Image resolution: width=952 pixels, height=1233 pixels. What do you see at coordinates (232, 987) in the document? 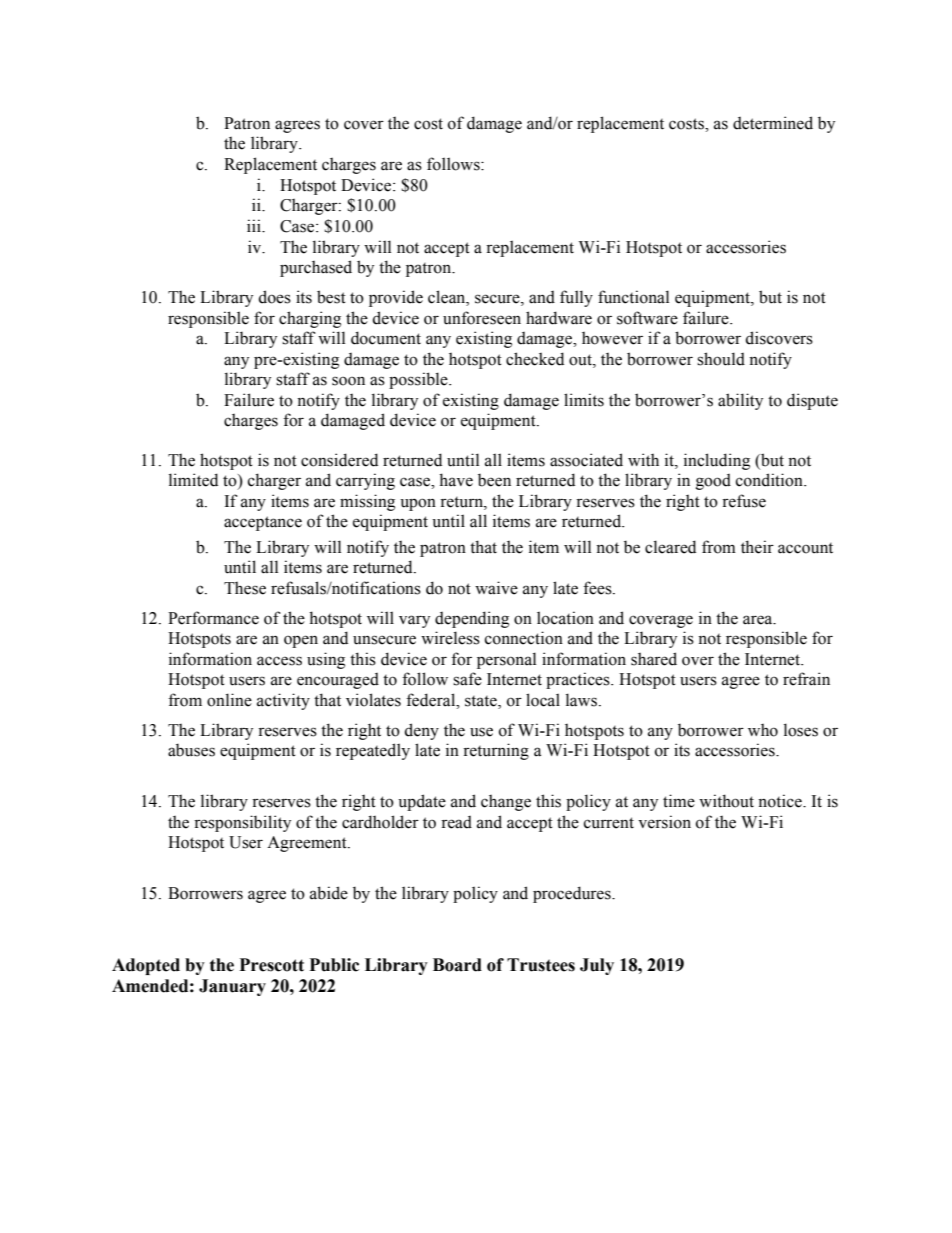
I see `January` at bounding box center [232, 987].
